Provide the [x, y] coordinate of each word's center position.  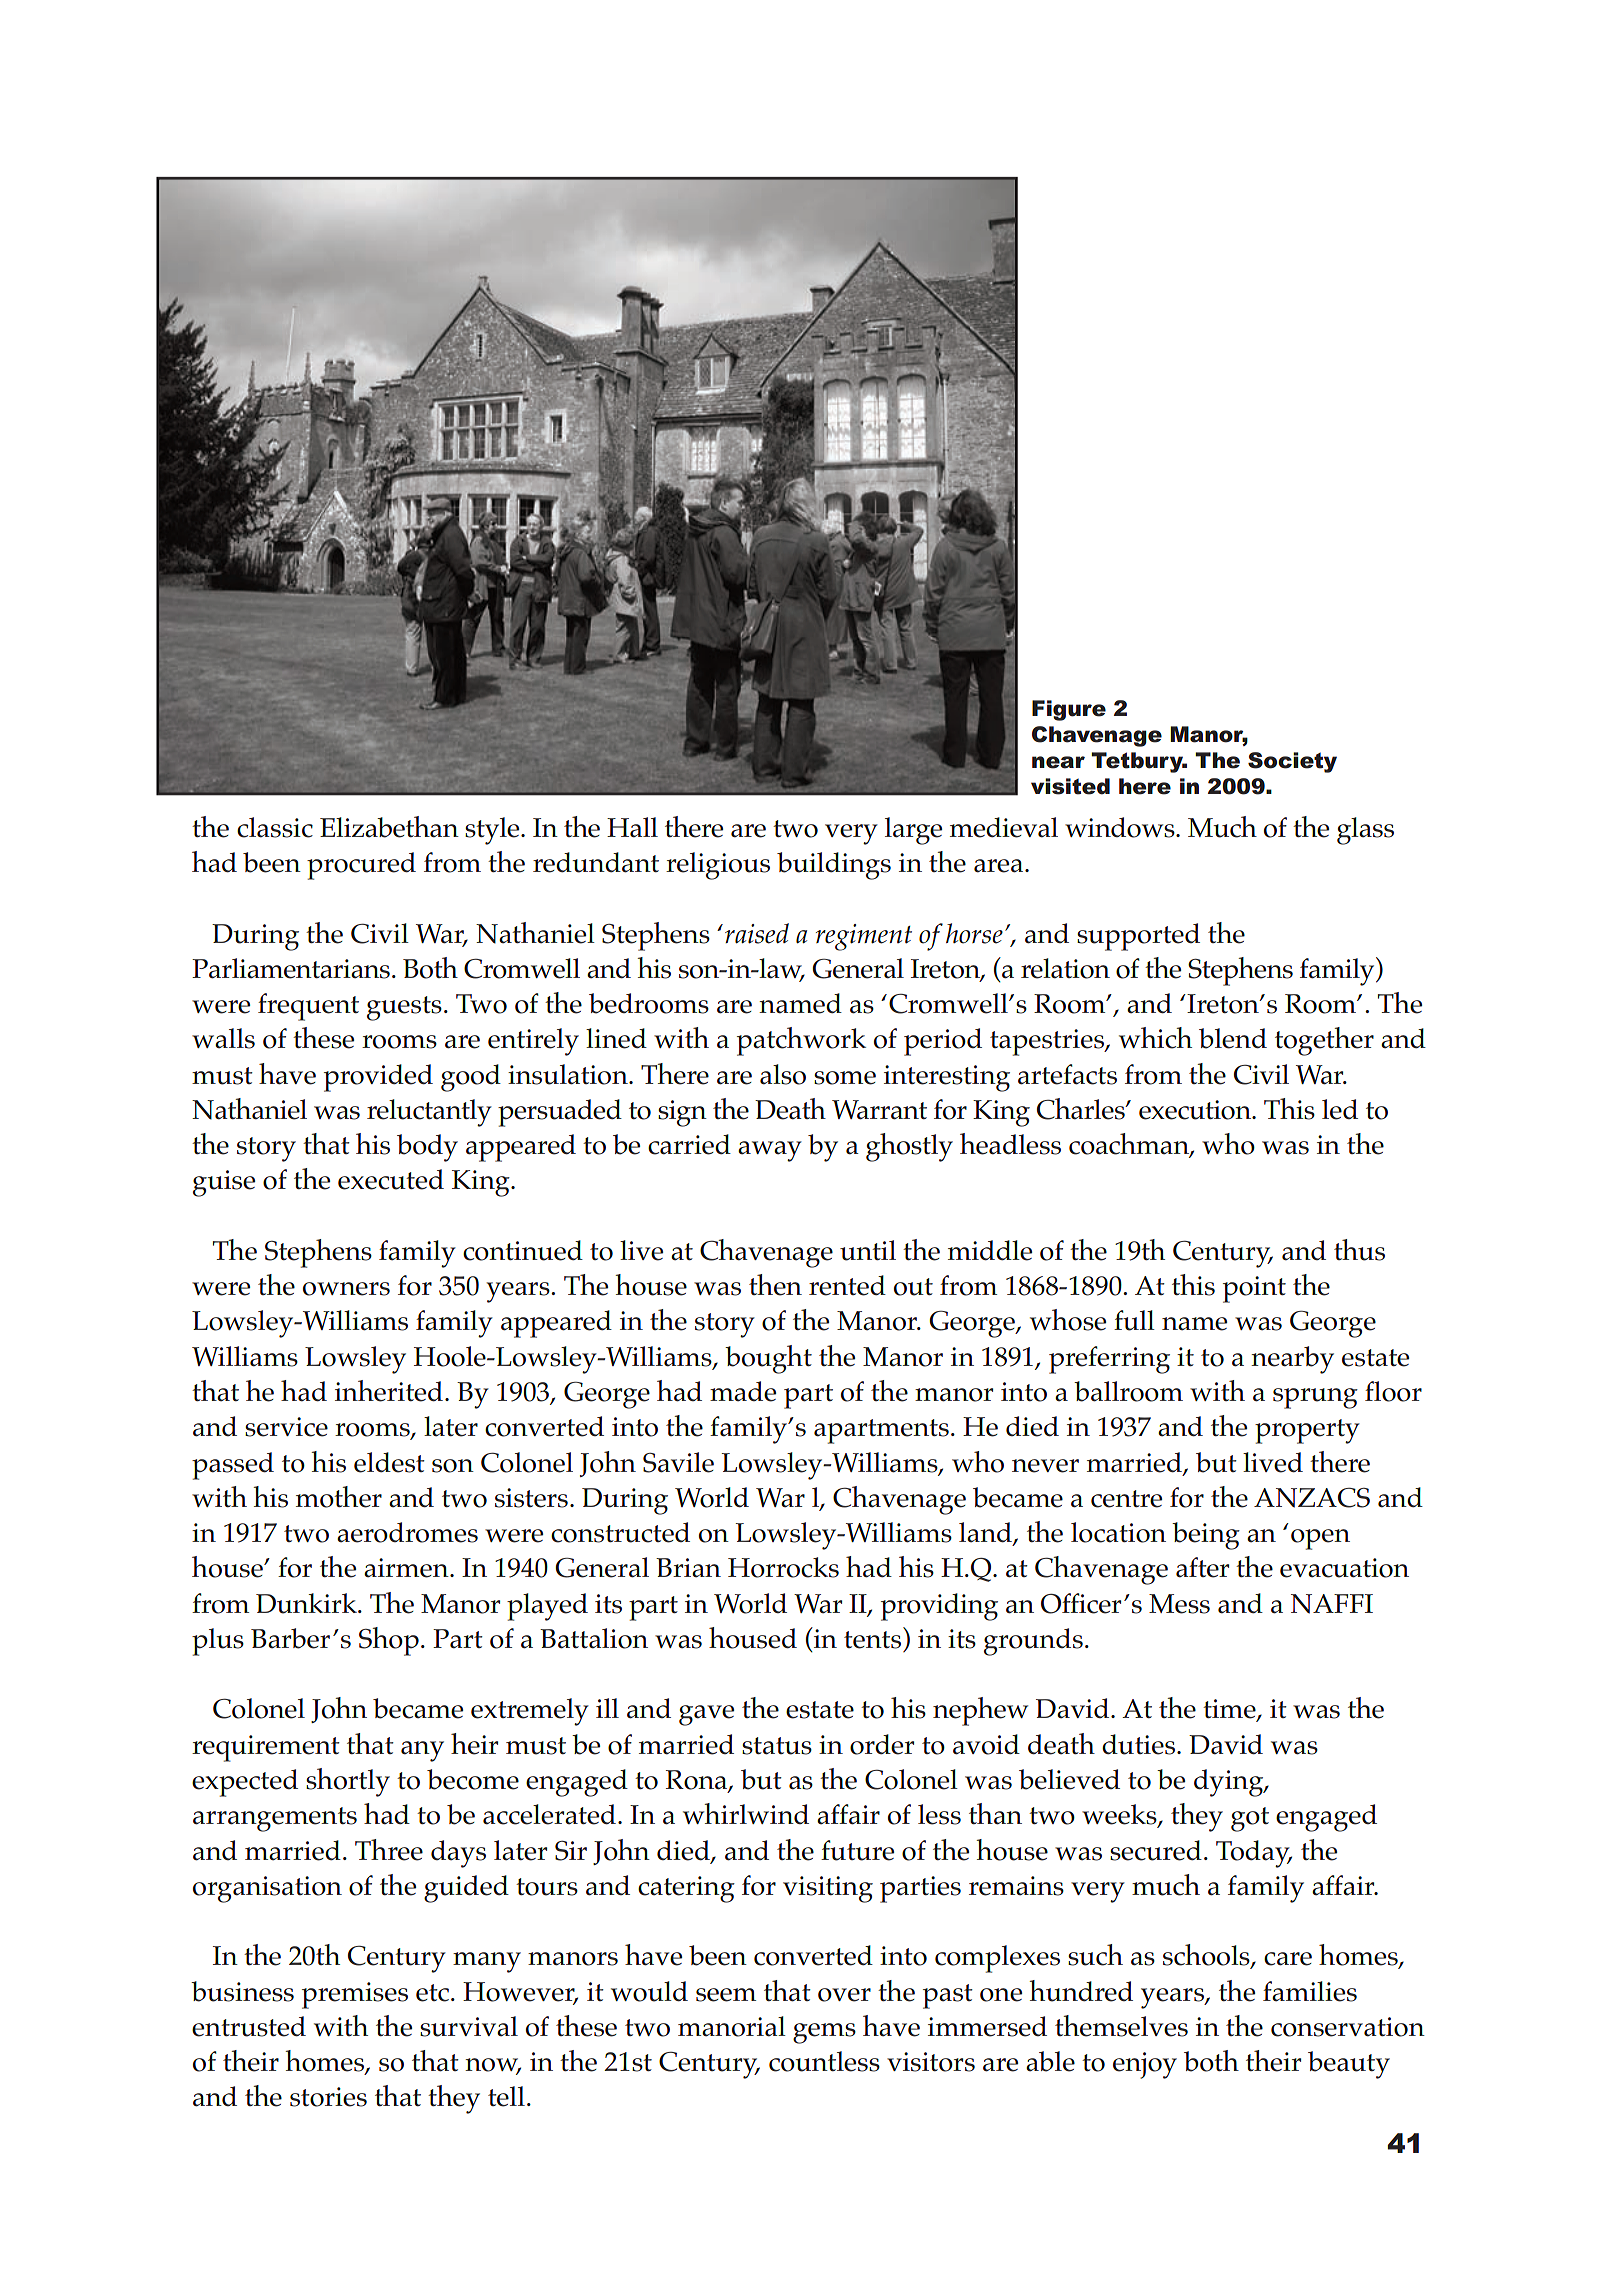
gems [824, 2033]
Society [1292, 762]
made [743, 1391]
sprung [1315, 1398]
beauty [1349, 2065]
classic [275, 827]
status [777, 1746]
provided [378, 1078]
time [1230, 1710]
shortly [348, 1782]
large [913, 831]
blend [1233, 1038]
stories [328, 2097]
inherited [389, 1391]
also [783, 1074]
